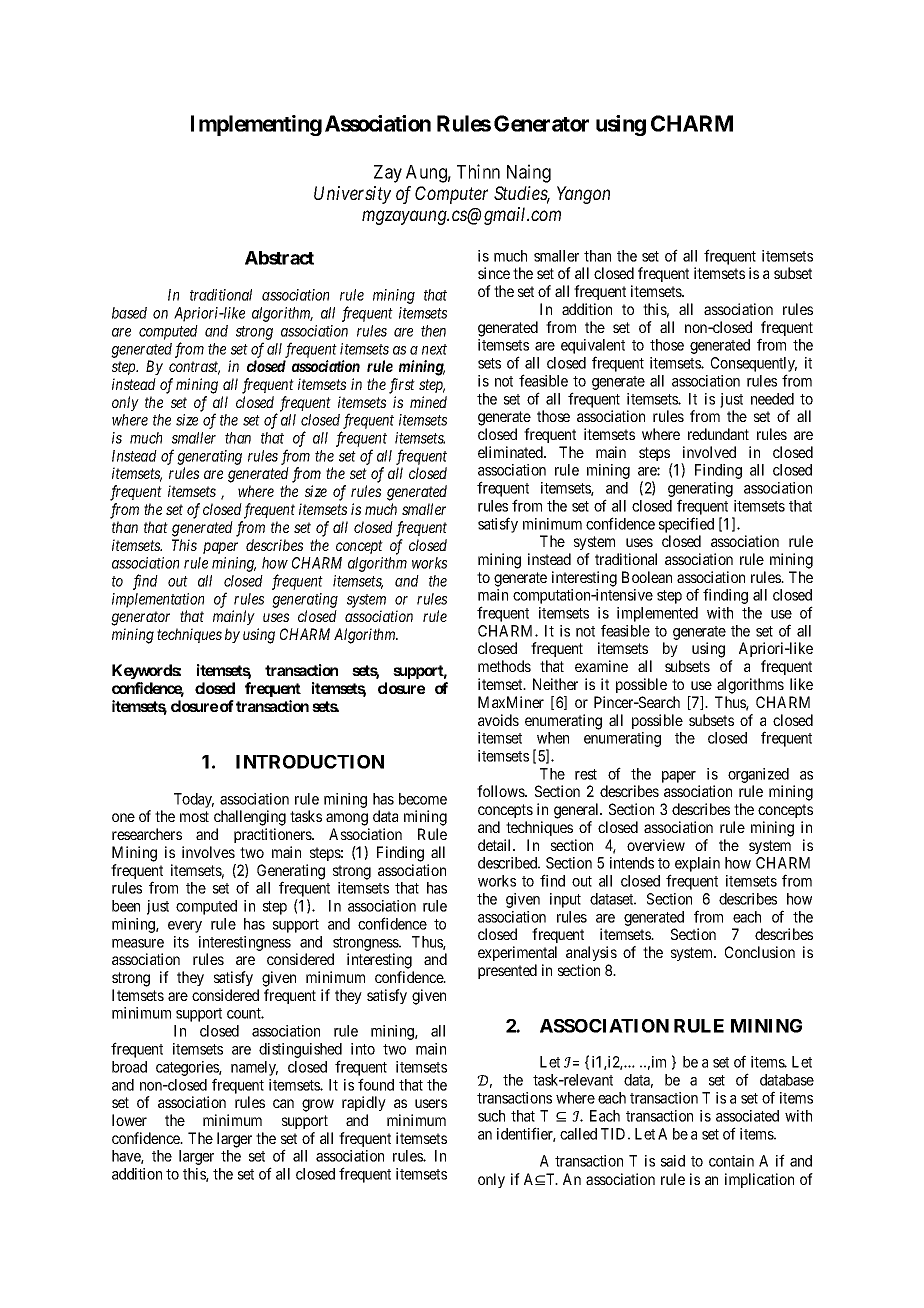 The image size is (924, 1308). I want to click on mined, so click(428, 402).
